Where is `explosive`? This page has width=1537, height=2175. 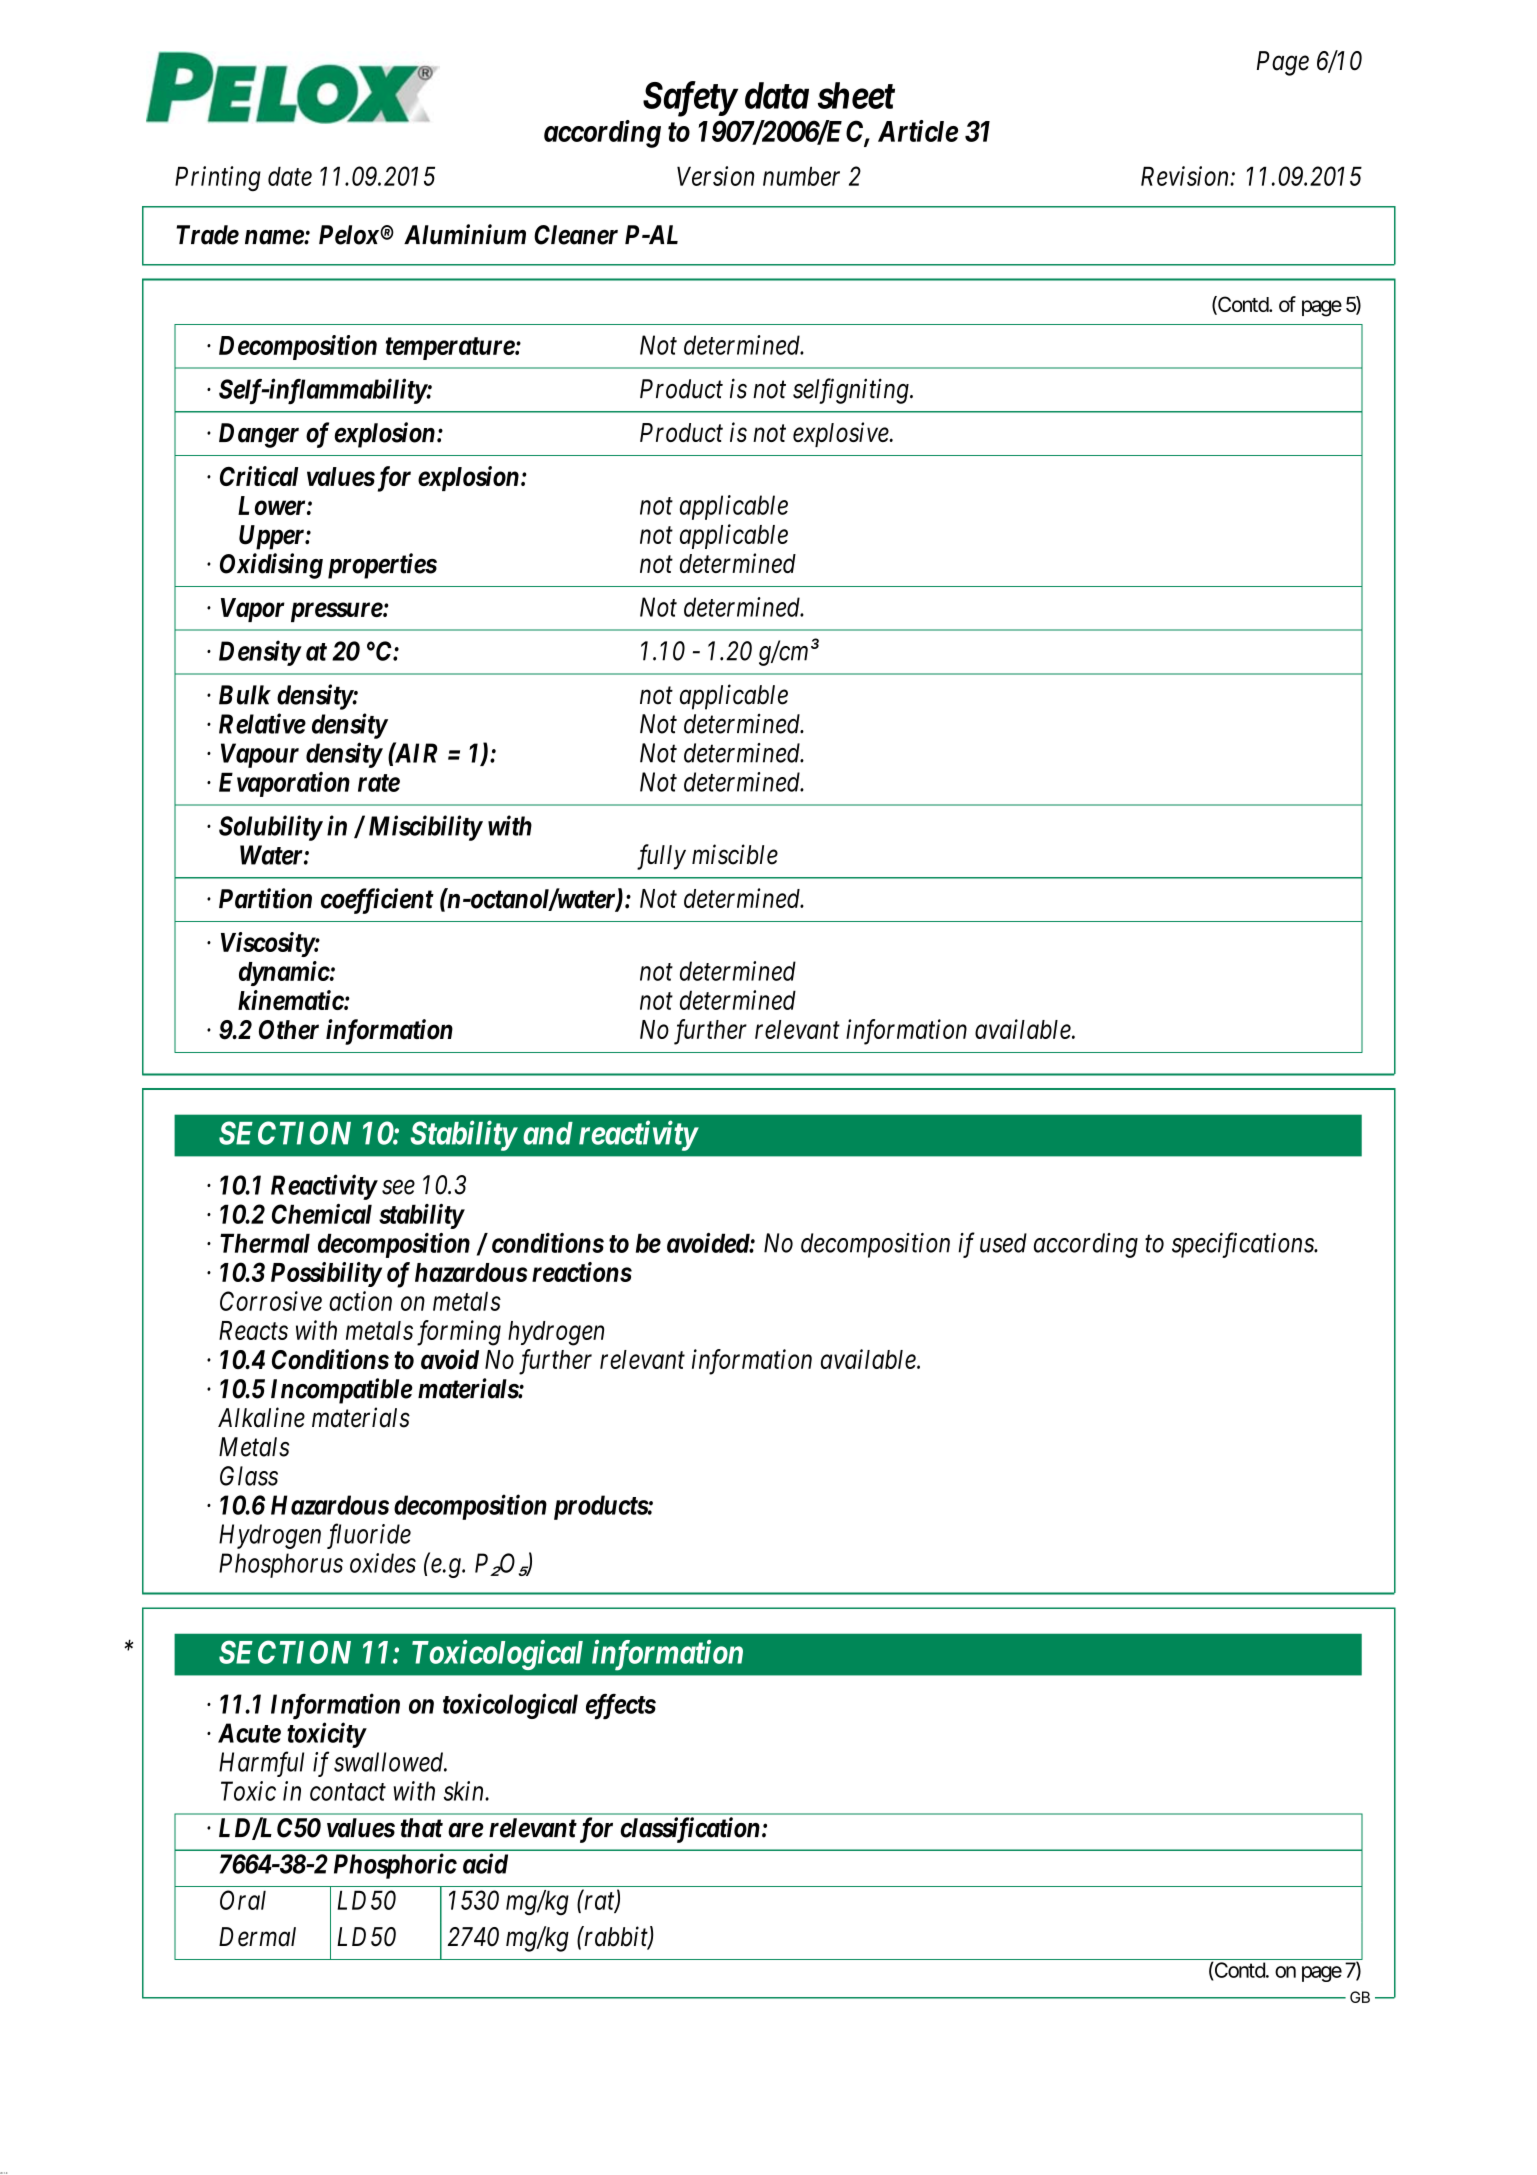 explosive is located at coordinates (842, 434).
